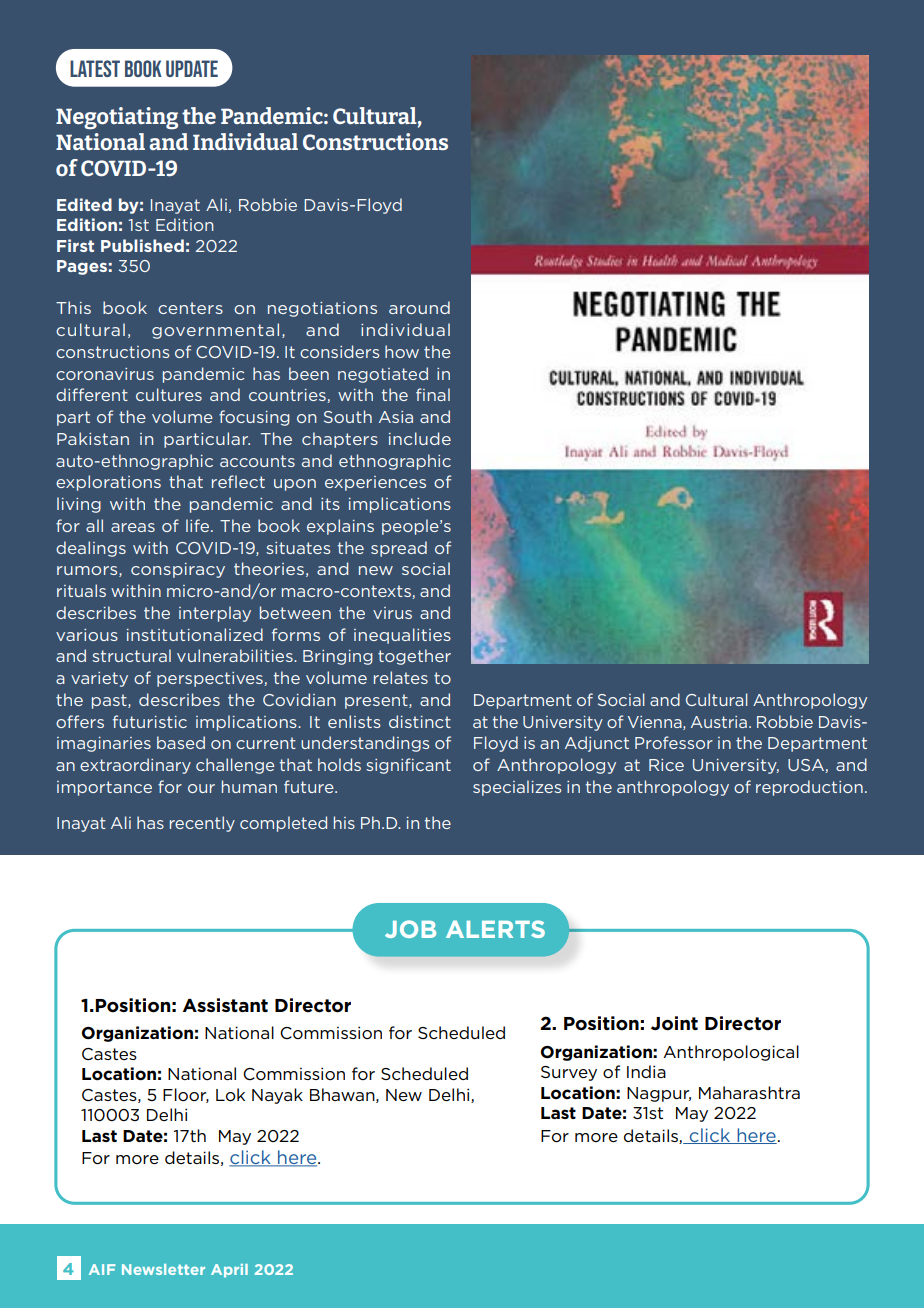  What do you see at coordinates (414, 657) in the document?
I see `together` at bounding box center [414, 657].
